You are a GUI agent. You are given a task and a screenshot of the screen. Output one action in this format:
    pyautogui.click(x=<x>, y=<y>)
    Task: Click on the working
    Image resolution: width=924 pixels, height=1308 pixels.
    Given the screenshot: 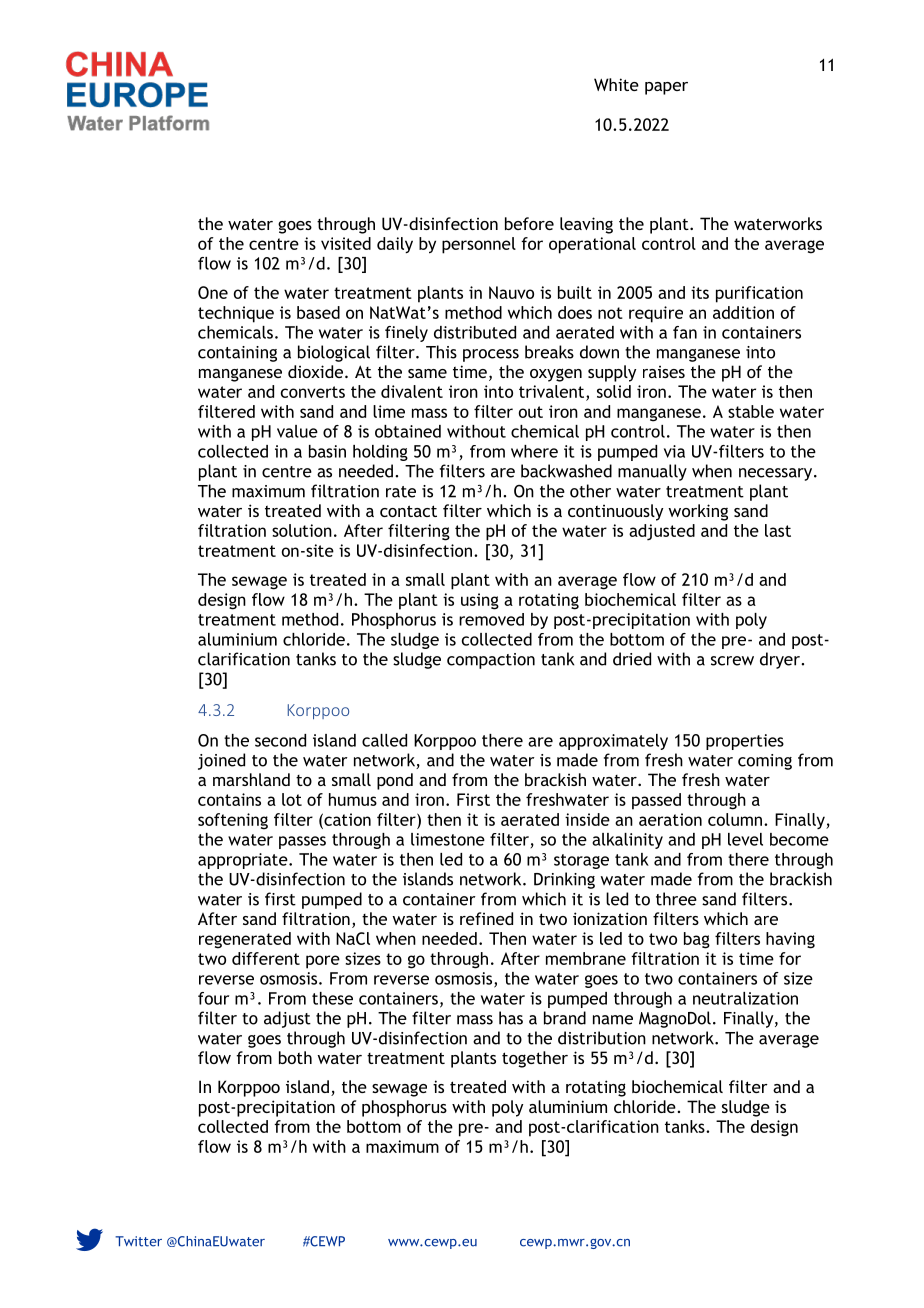 What is the action you would take?
    pyautogui.click(x=698, y=512)
